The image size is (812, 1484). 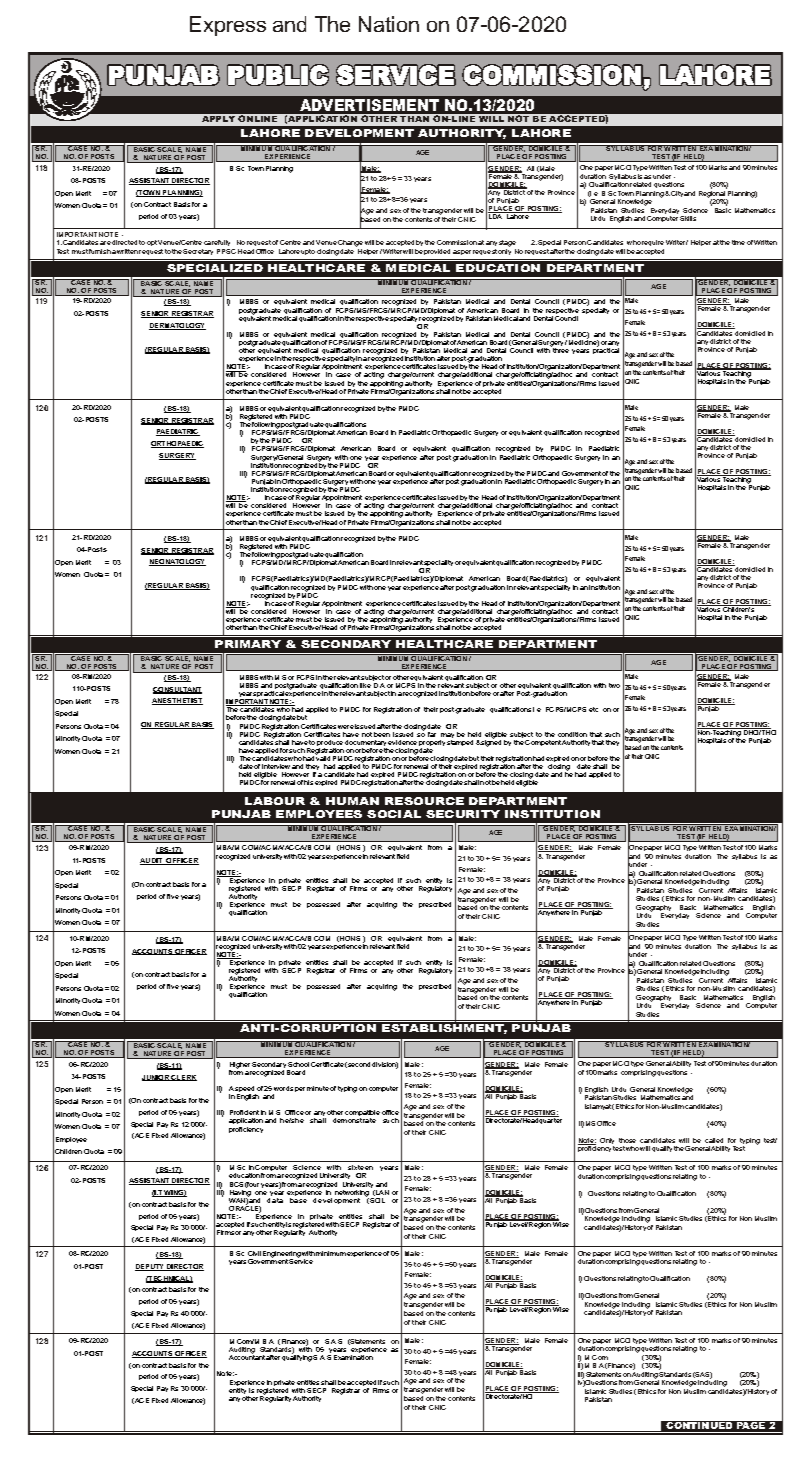 What do you see at coordinates (177, 562) in the screenshot?
I see `NEONATOLOGY` at bounding box center [177, 562].
